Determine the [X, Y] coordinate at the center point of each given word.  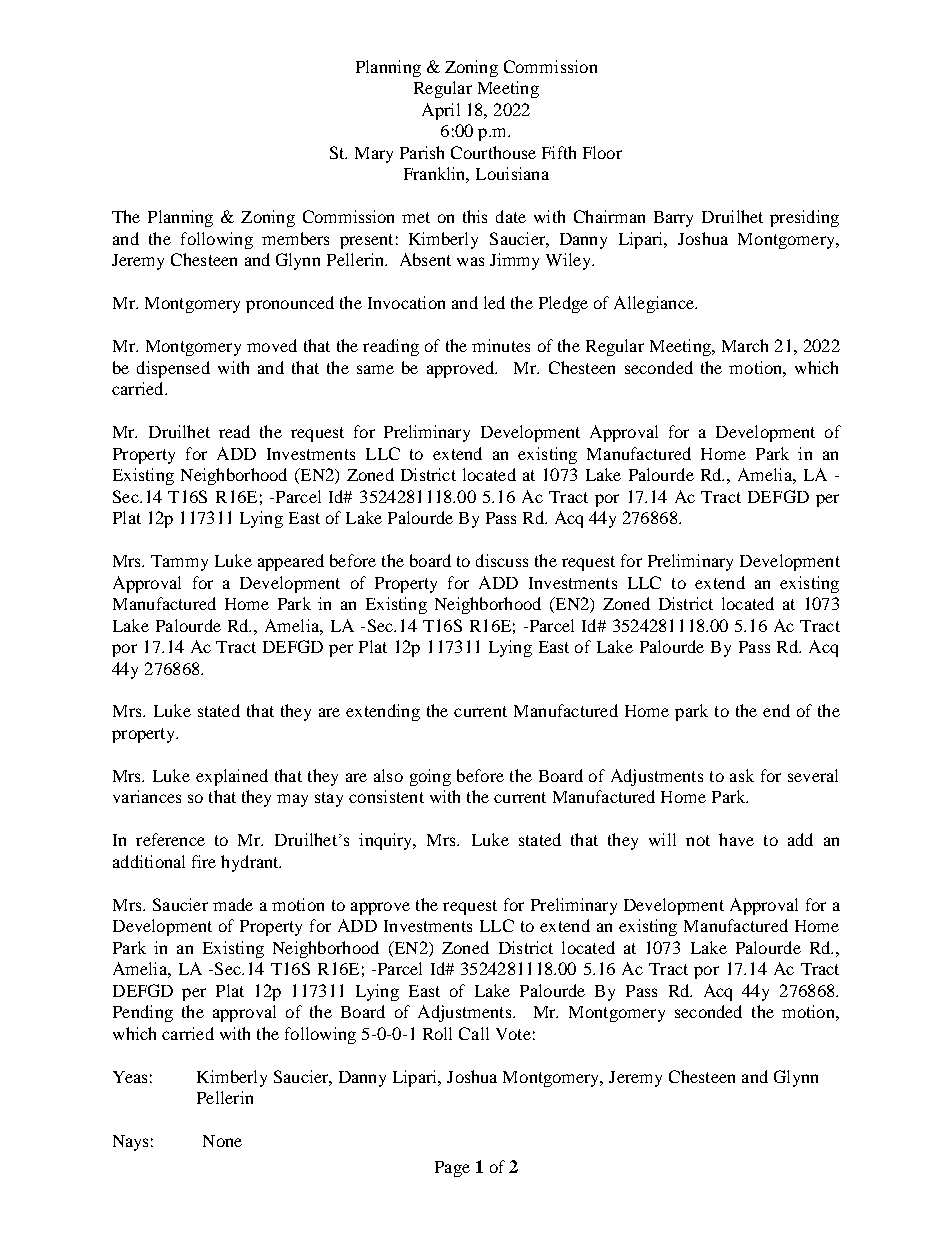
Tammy [179, 563]
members [295, 238]
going [430, 777]
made [233, 904]
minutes [501, 345]
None [222, 1141]
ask [742, 775]
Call [474, 1033]
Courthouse [493, 152]
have [736, 839]
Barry [673, 219]
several [813, 775]
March [745, 345]
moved [272, 345]
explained [232, 777]
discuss [502, 560]
